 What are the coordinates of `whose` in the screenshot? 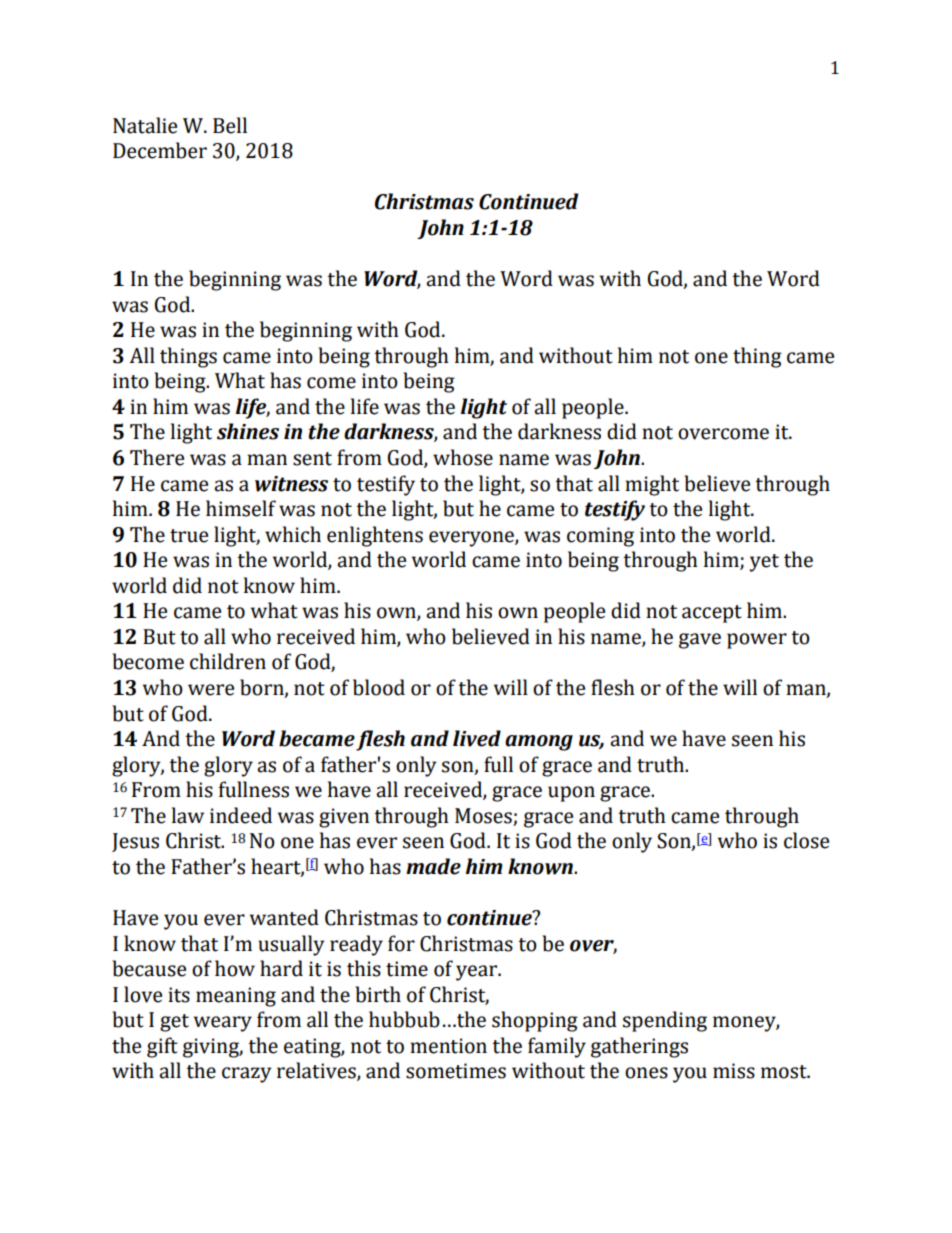 It's located at (463, 457).
